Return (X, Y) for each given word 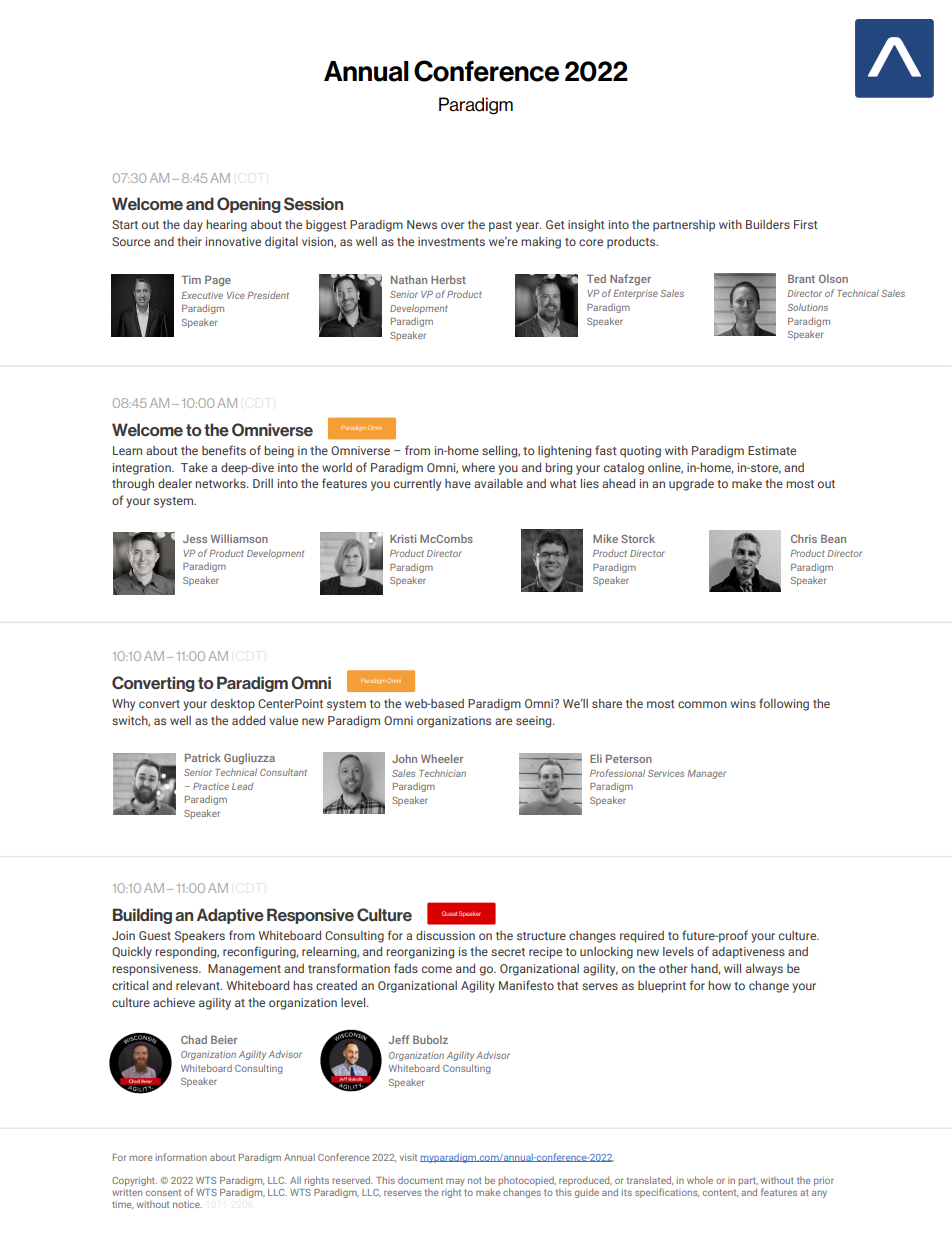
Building (142, 916)
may (455, 1184)
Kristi (403, 538)
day (193, 226)
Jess (195, 539)
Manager (707, 774)
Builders (768, 224)
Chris (804, 538)
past (500, 226)
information (181, 1157)
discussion (445, 935)
